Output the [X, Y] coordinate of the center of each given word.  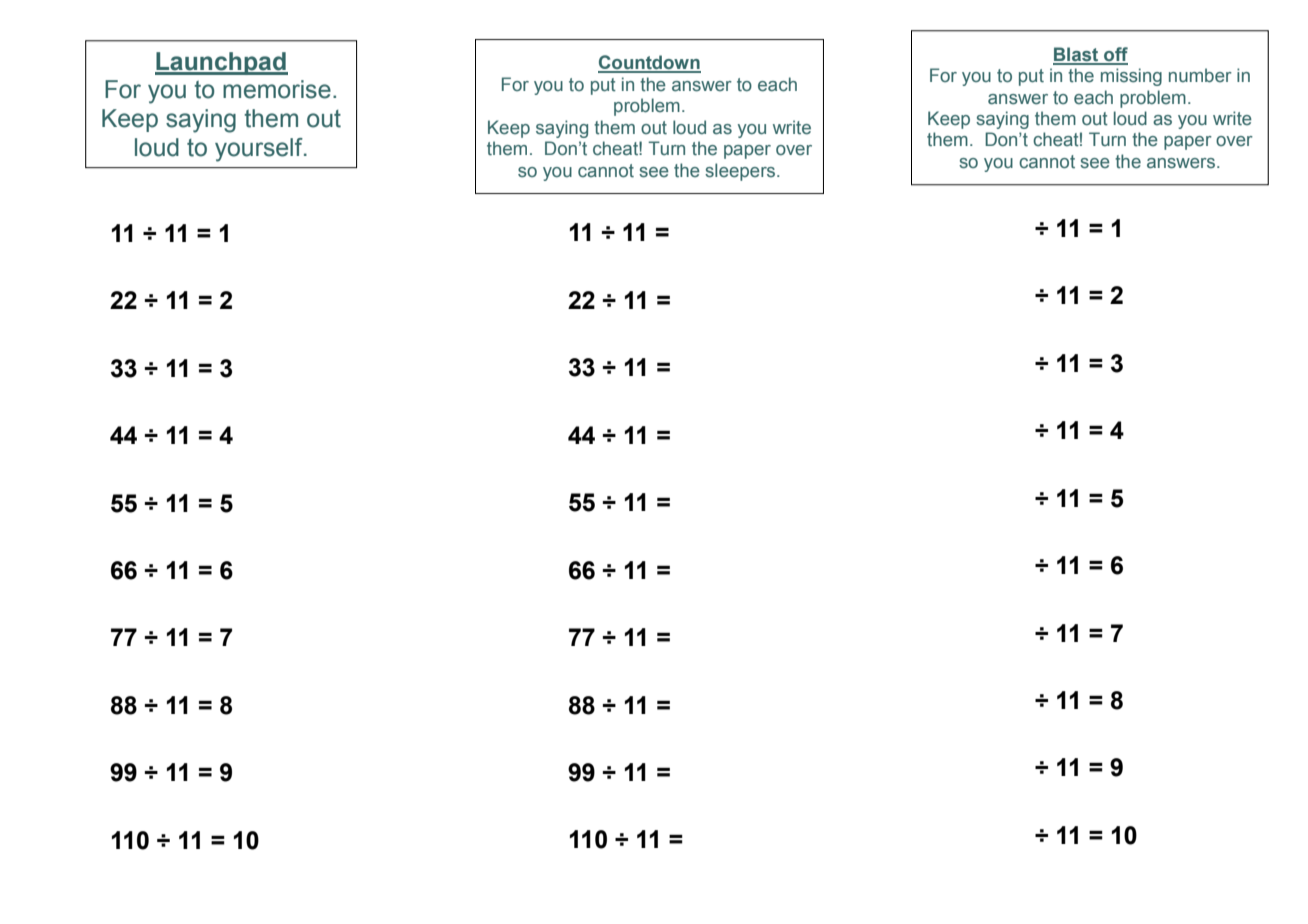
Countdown [649, 63]
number [1200, 75]
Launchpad [221, 63]
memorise [277, 89]
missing [1131, 77]
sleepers [741, 172]
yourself [260, 150]
